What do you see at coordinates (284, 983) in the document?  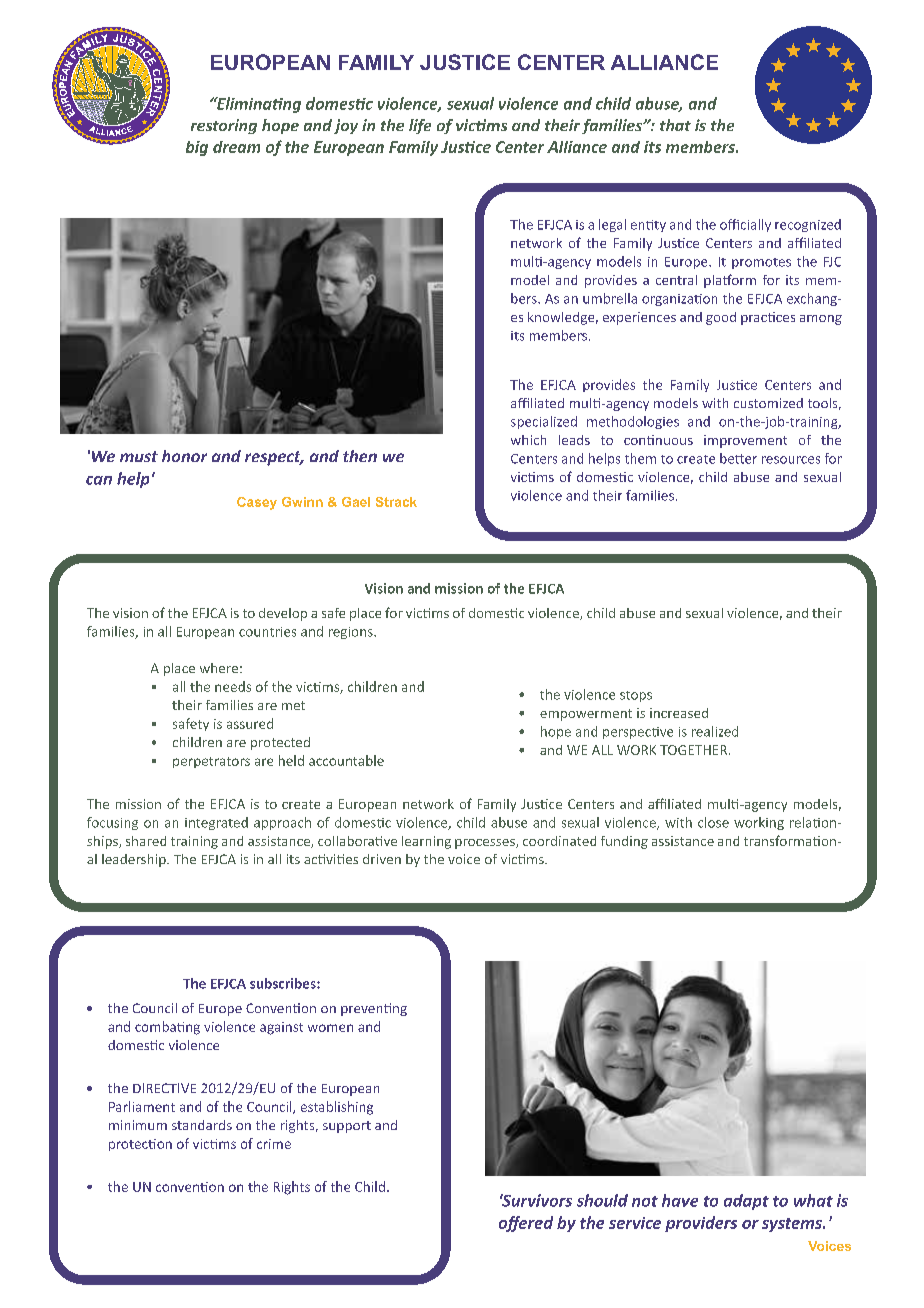 I see `subscribes` at bounding box center [284, 983].
